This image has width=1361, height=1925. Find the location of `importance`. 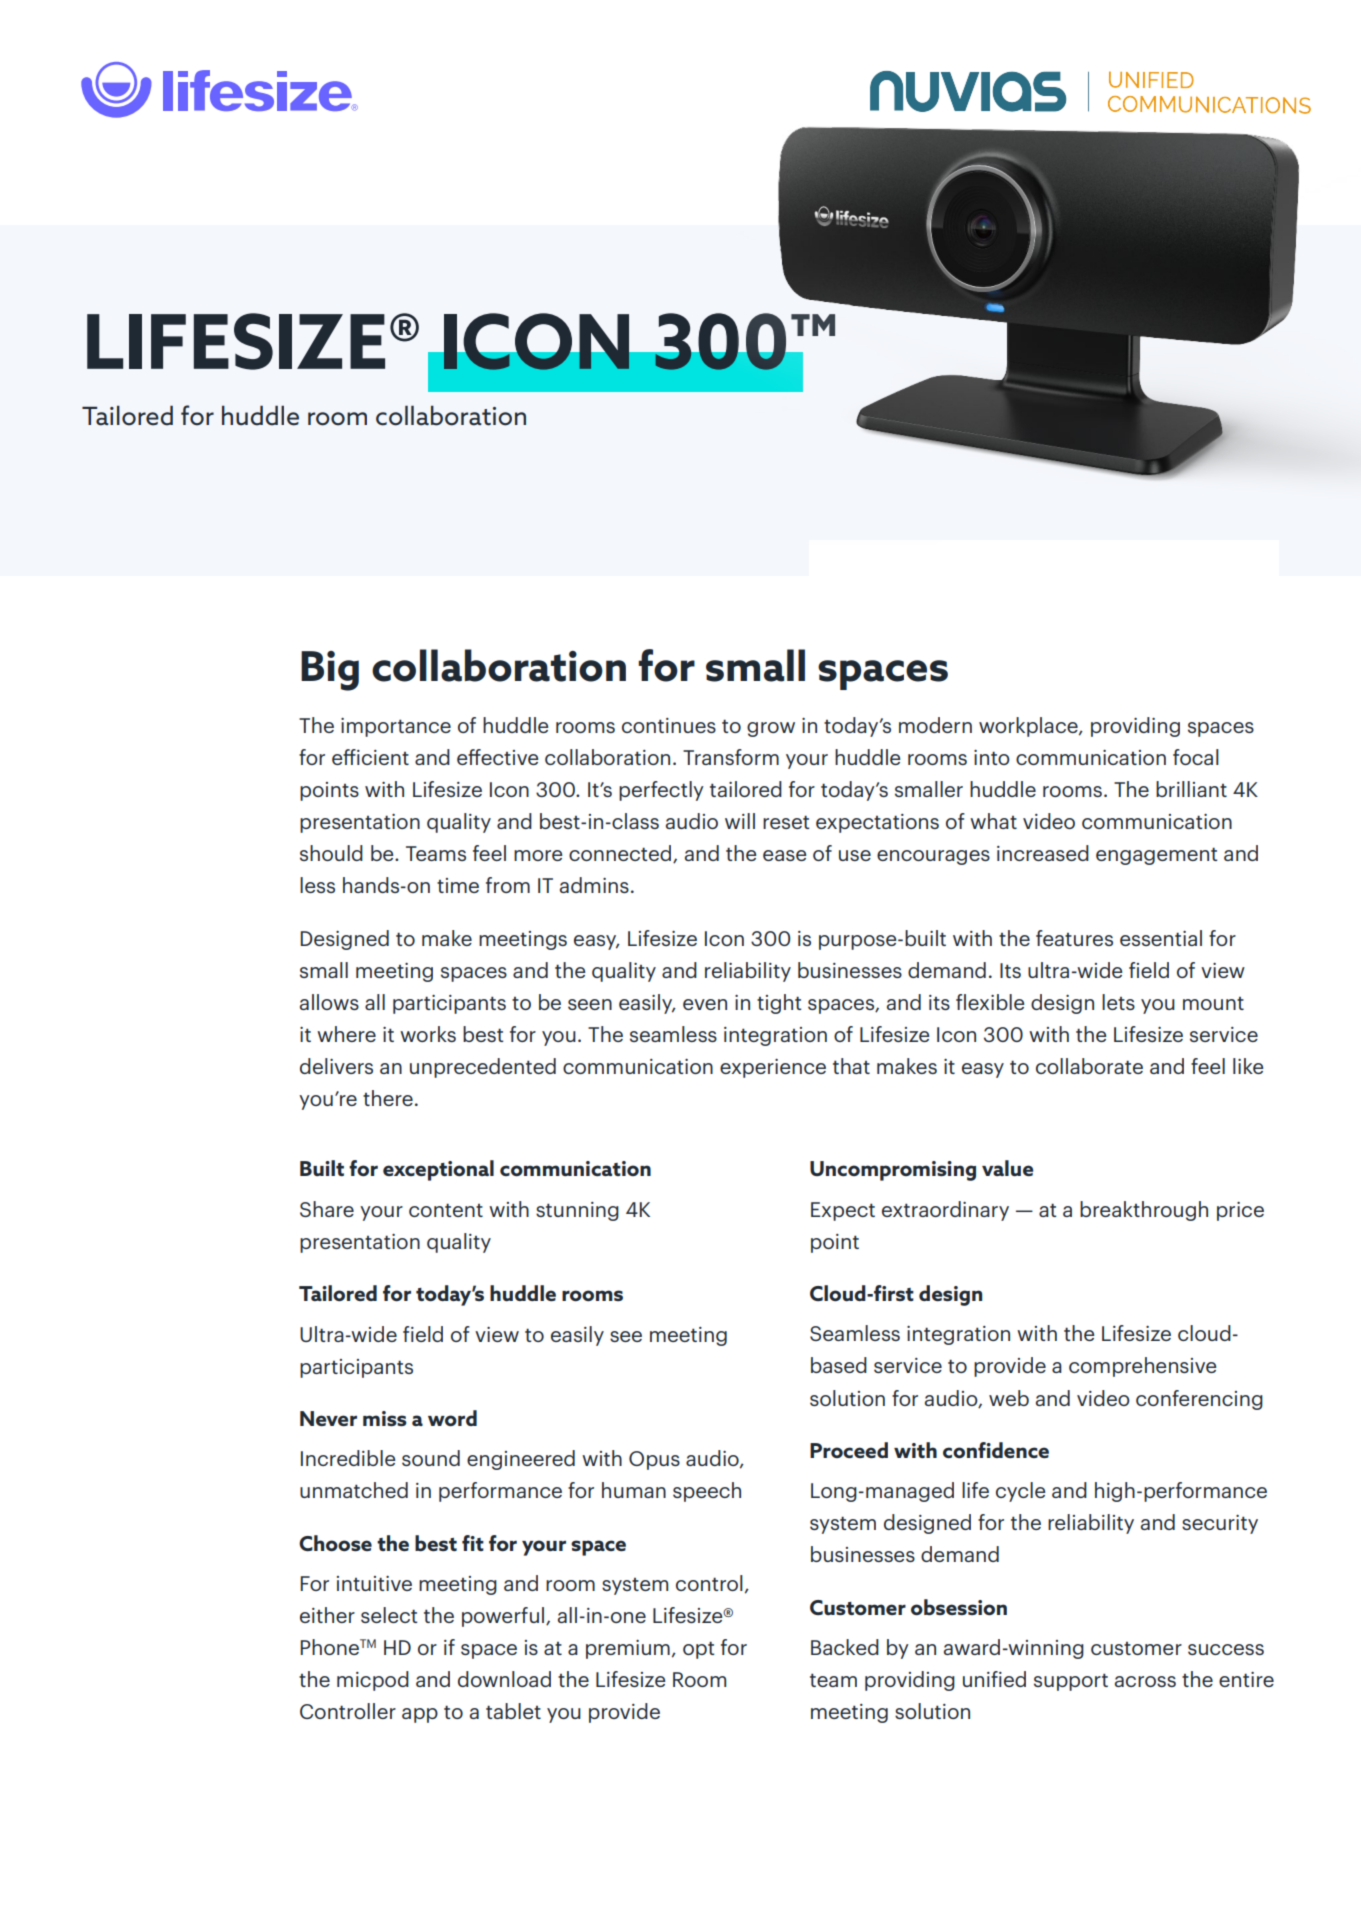

importance is located at coordinates (396, 727).
